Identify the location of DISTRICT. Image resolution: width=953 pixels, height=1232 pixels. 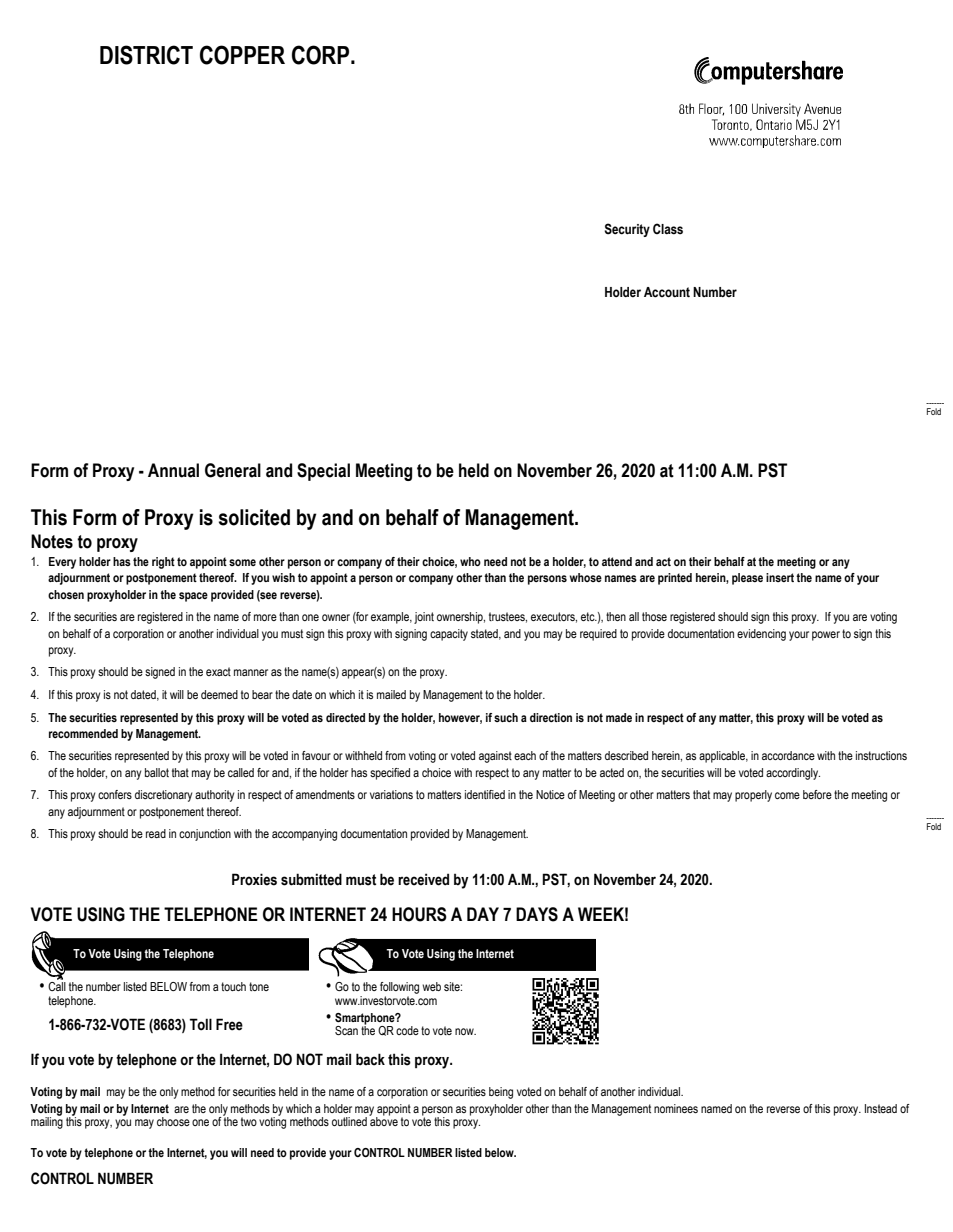
(146, 55).
